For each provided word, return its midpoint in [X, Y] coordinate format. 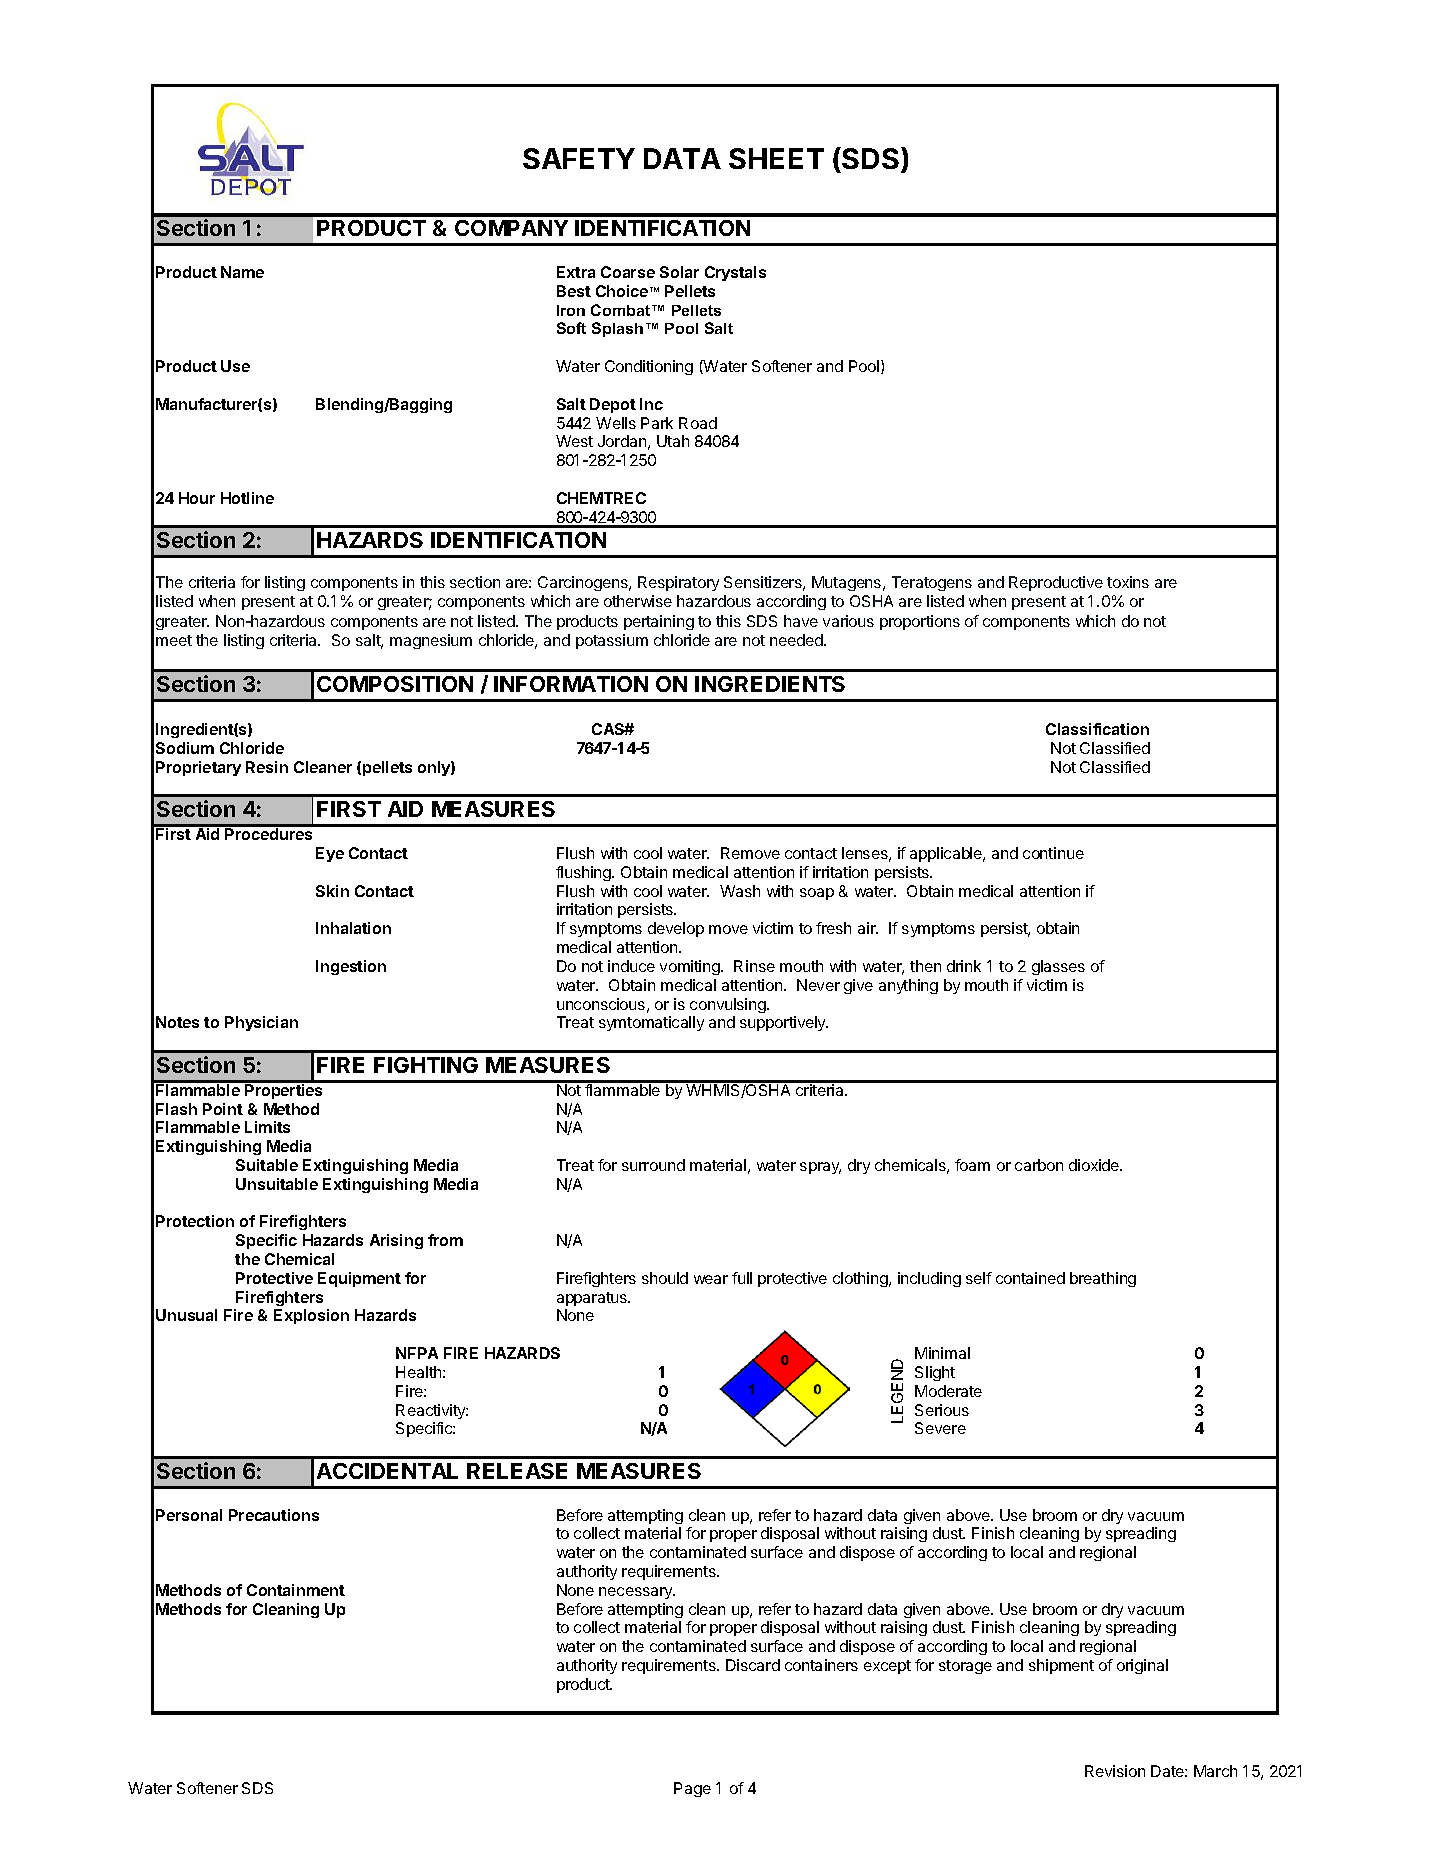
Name [242, 272]
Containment [296, 1590]
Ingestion [351, 967]
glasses [1058, 967]
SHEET [776, 158]
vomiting [691, 967]
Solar [679, 272]
